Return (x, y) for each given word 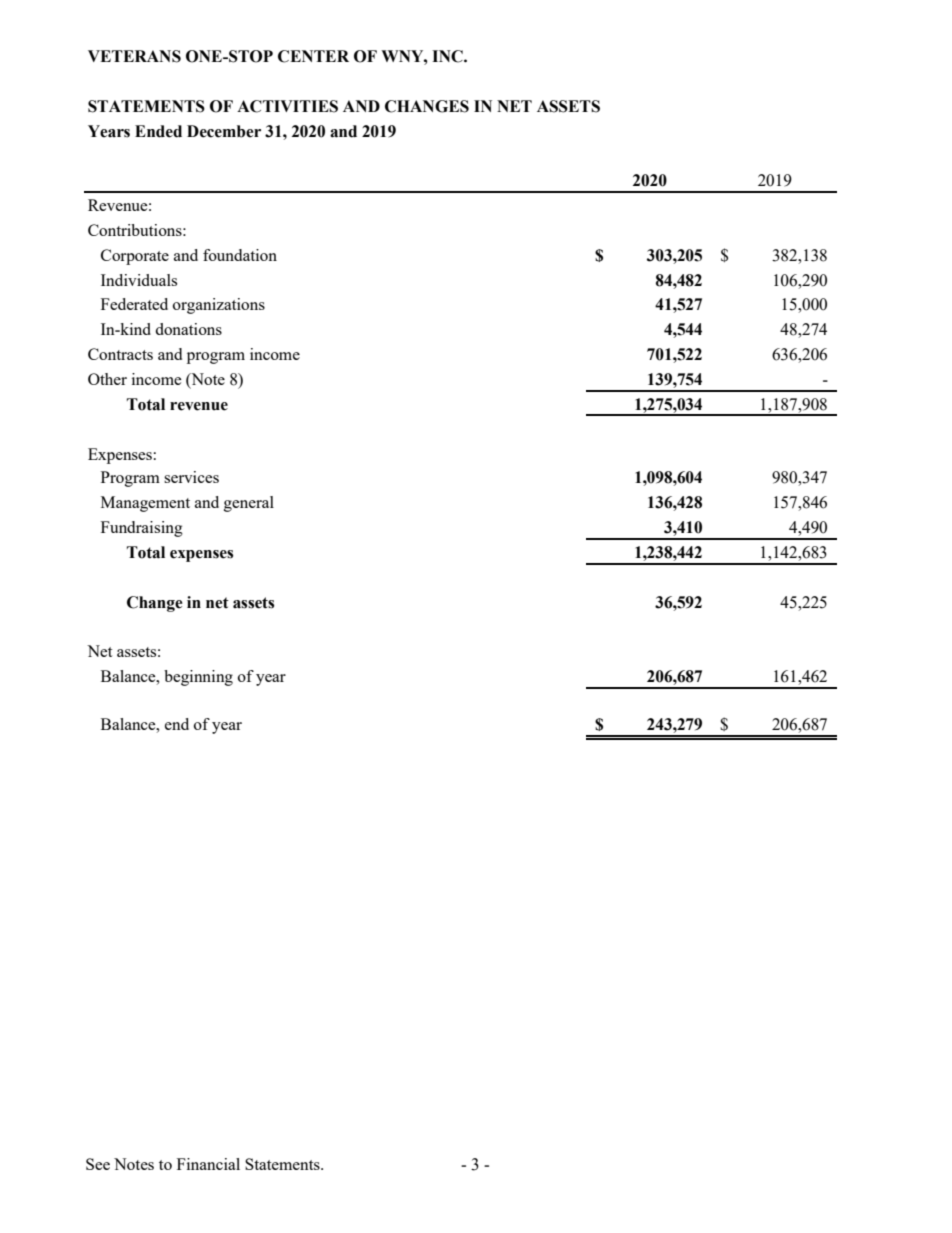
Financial (208, 1164)
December (224, 131)
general (249, 504)
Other (107, 379)
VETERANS (134, 56)
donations (188, 329)
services (191, 477)
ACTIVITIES (287, 106)
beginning (198, 678)
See (98, 1164)
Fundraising (142, 529)
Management (145, 504)
